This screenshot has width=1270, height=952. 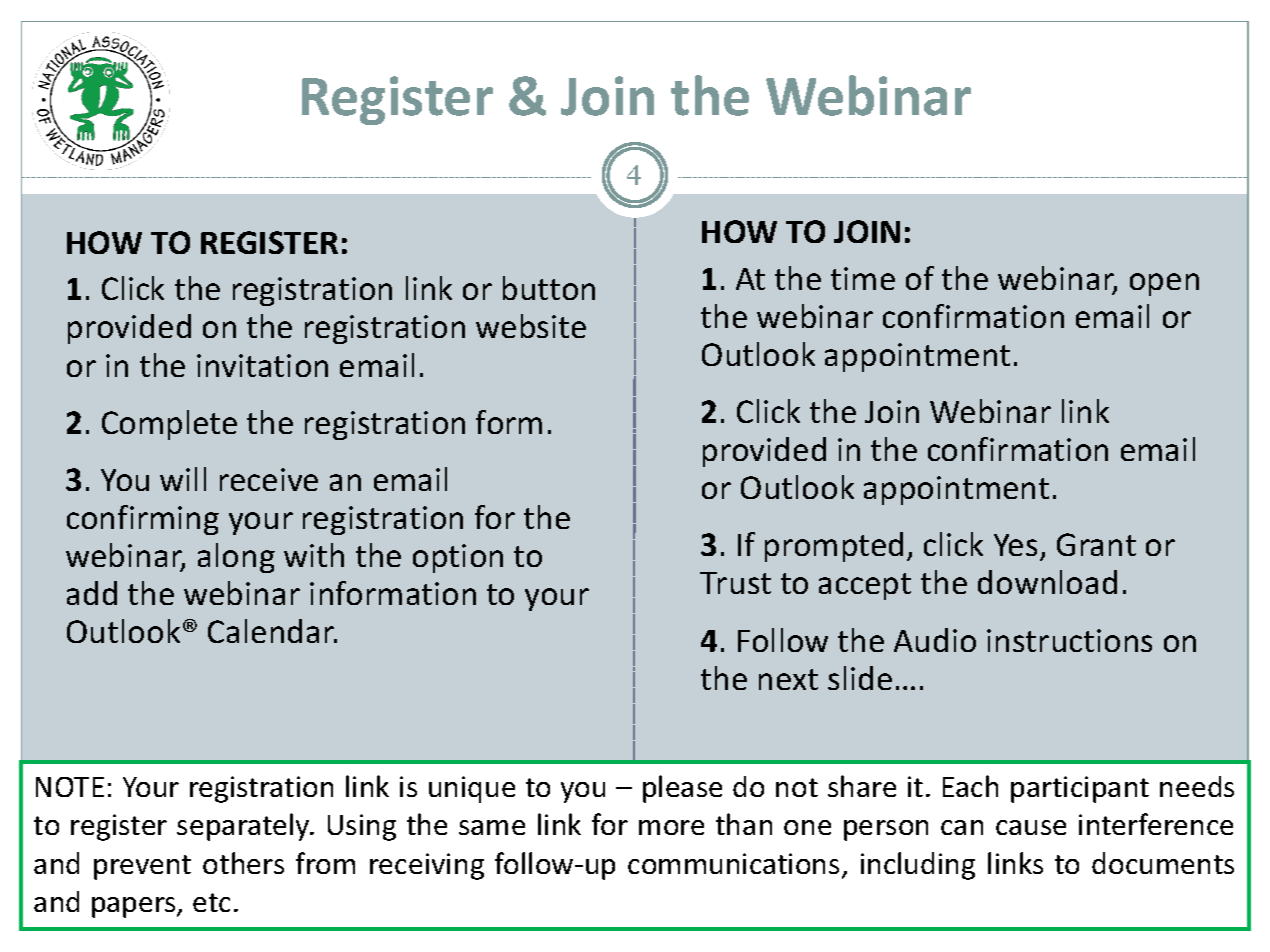 I want to click on etc, so click(x=211, y=902).
